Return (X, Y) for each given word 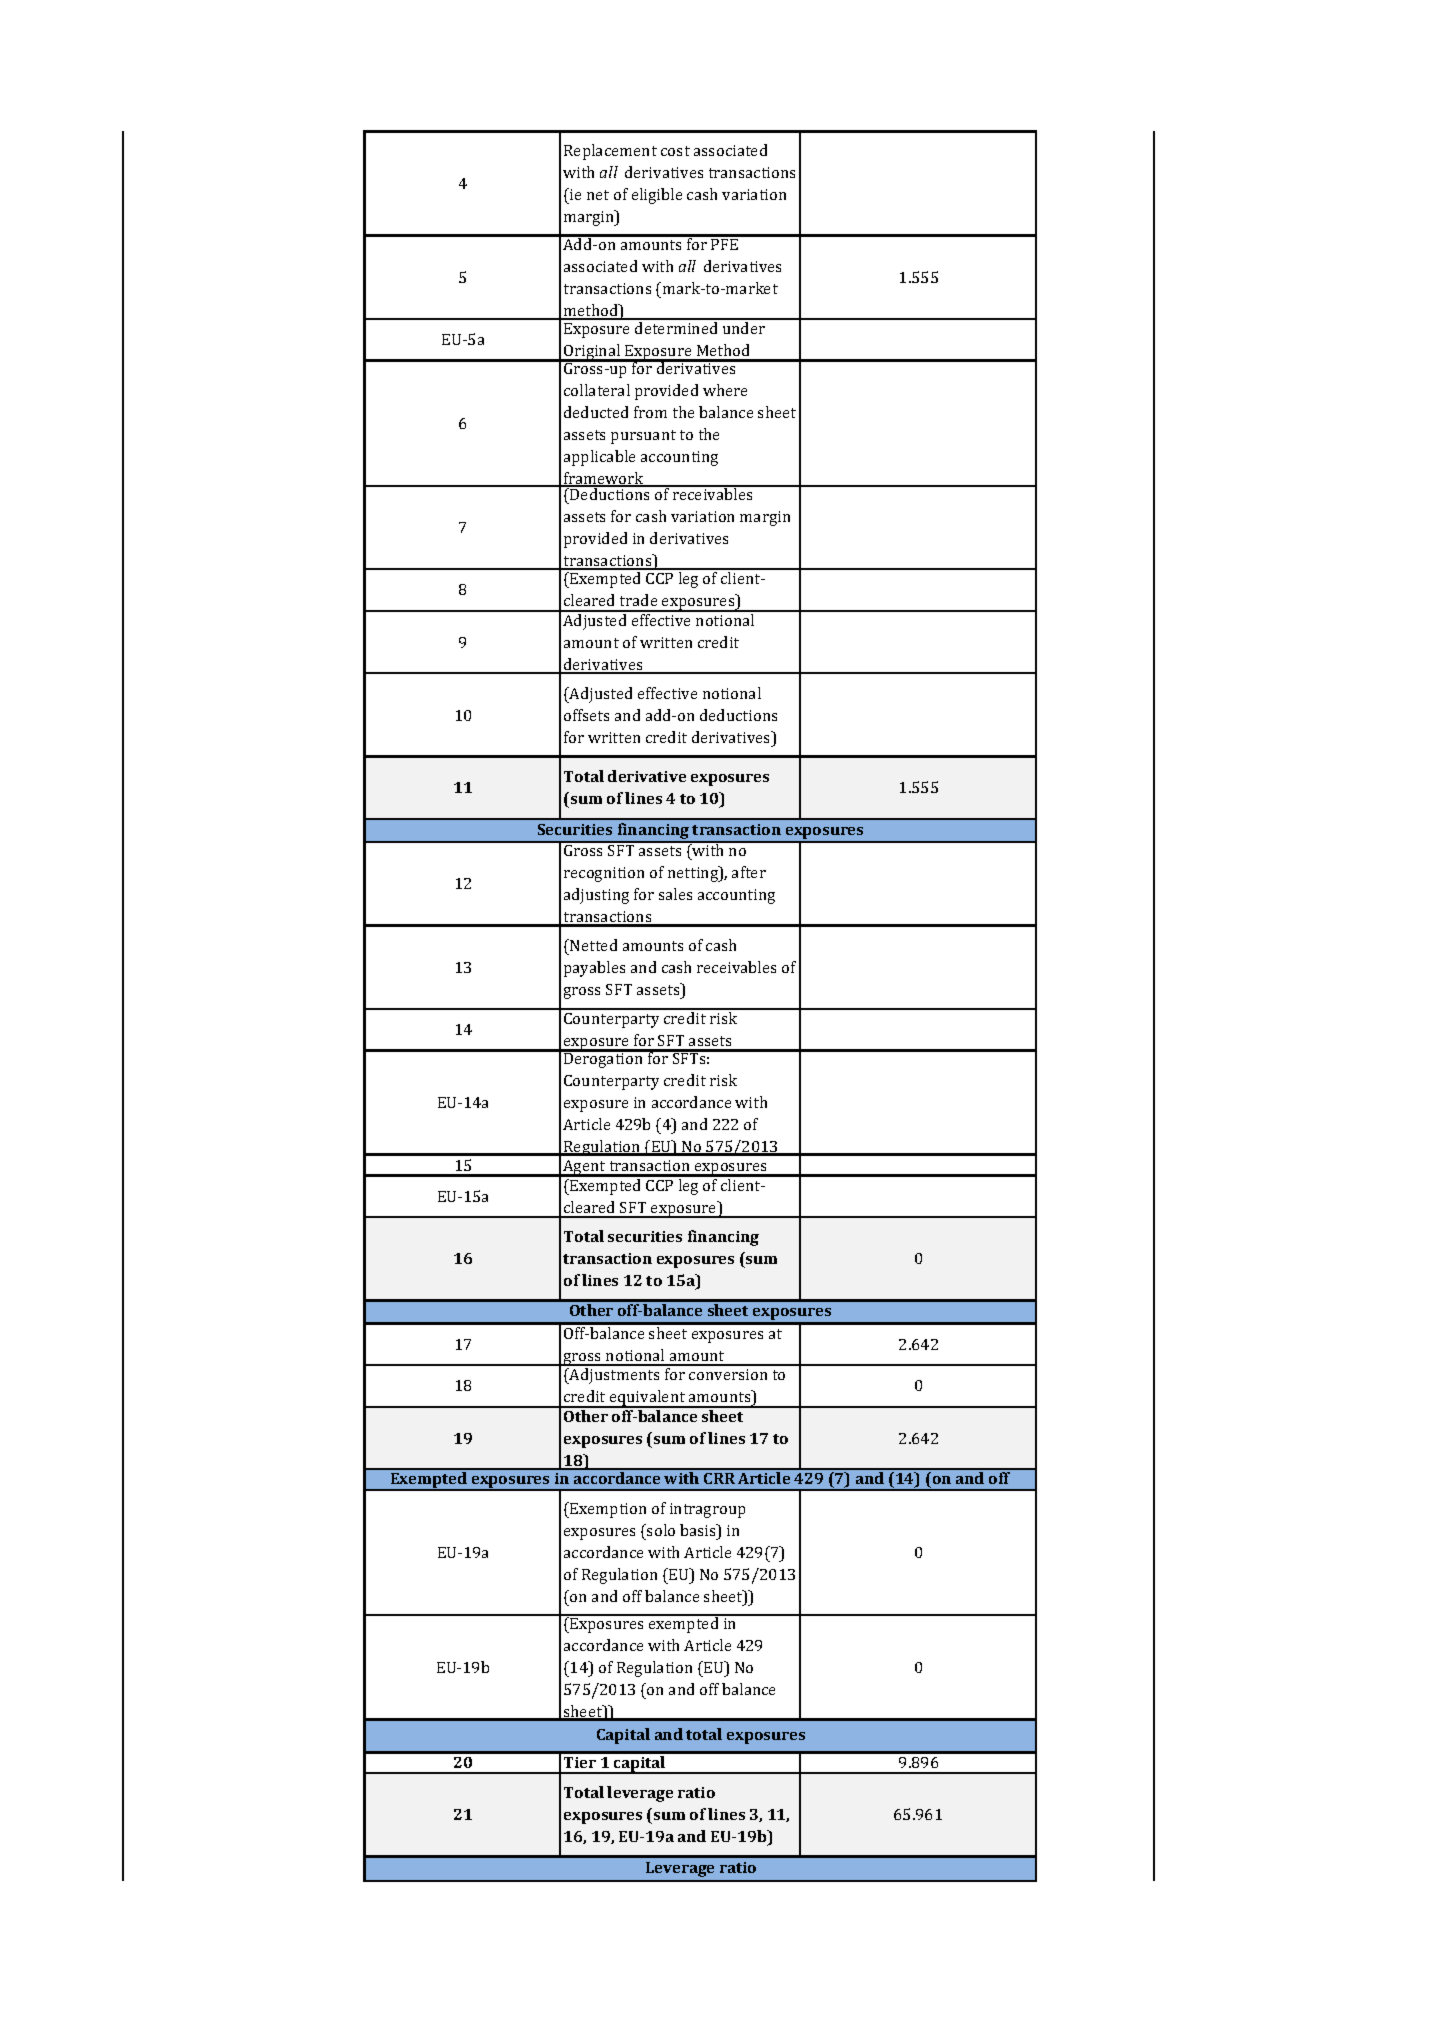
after (749, 872)
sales (675, 894)
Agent (584, 1168)
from (650, 412)
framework (604, 479)
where (725, 390)
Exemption (607, 1510)
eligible (657, 196)
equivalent (648, 1399)
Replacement (610, 152)
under (744, 328)
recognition (604, 874)
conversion (728, 1374)
